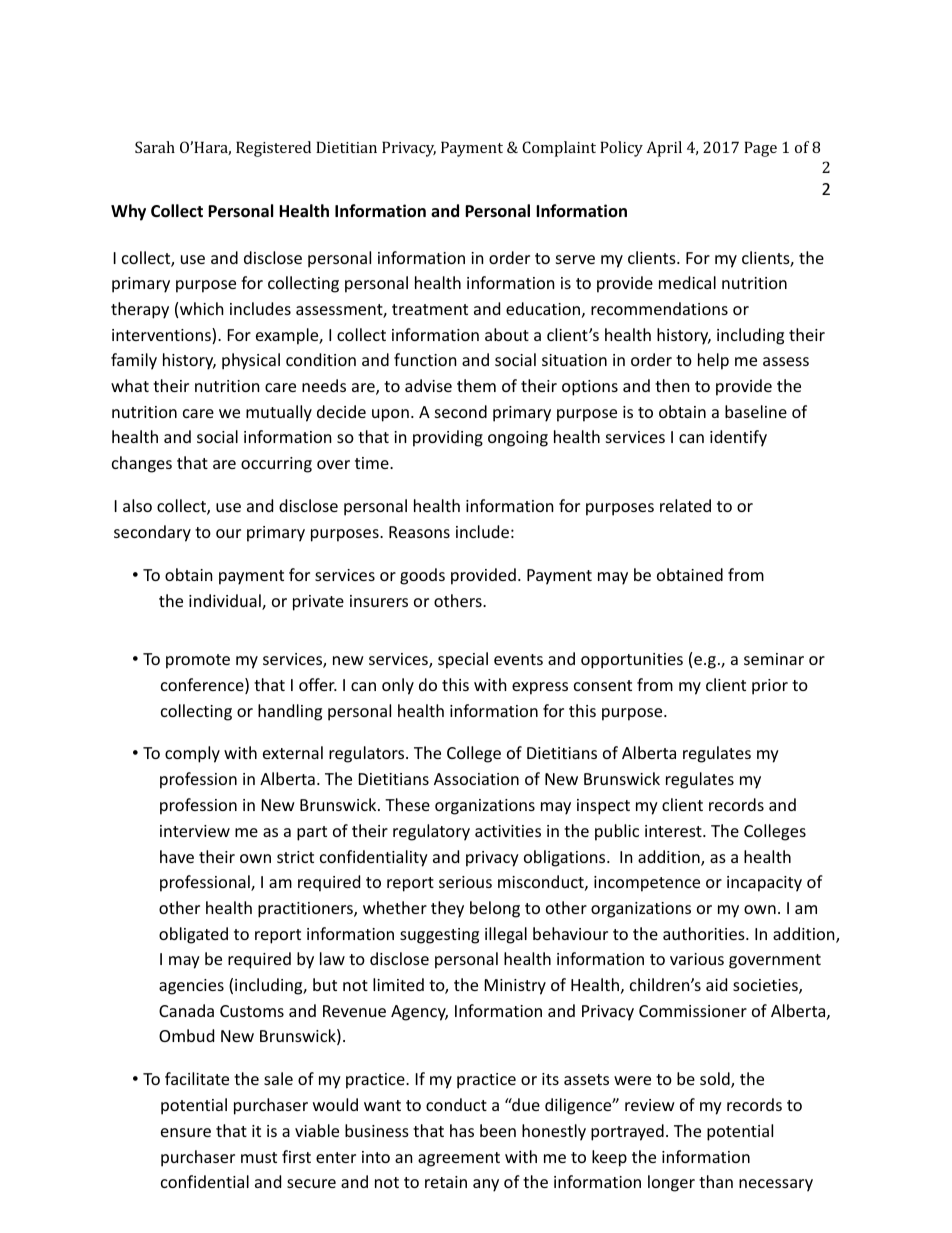  Describe the element at coordinates (459, 1159) in the screenshot. I see `agreement` at that location.
